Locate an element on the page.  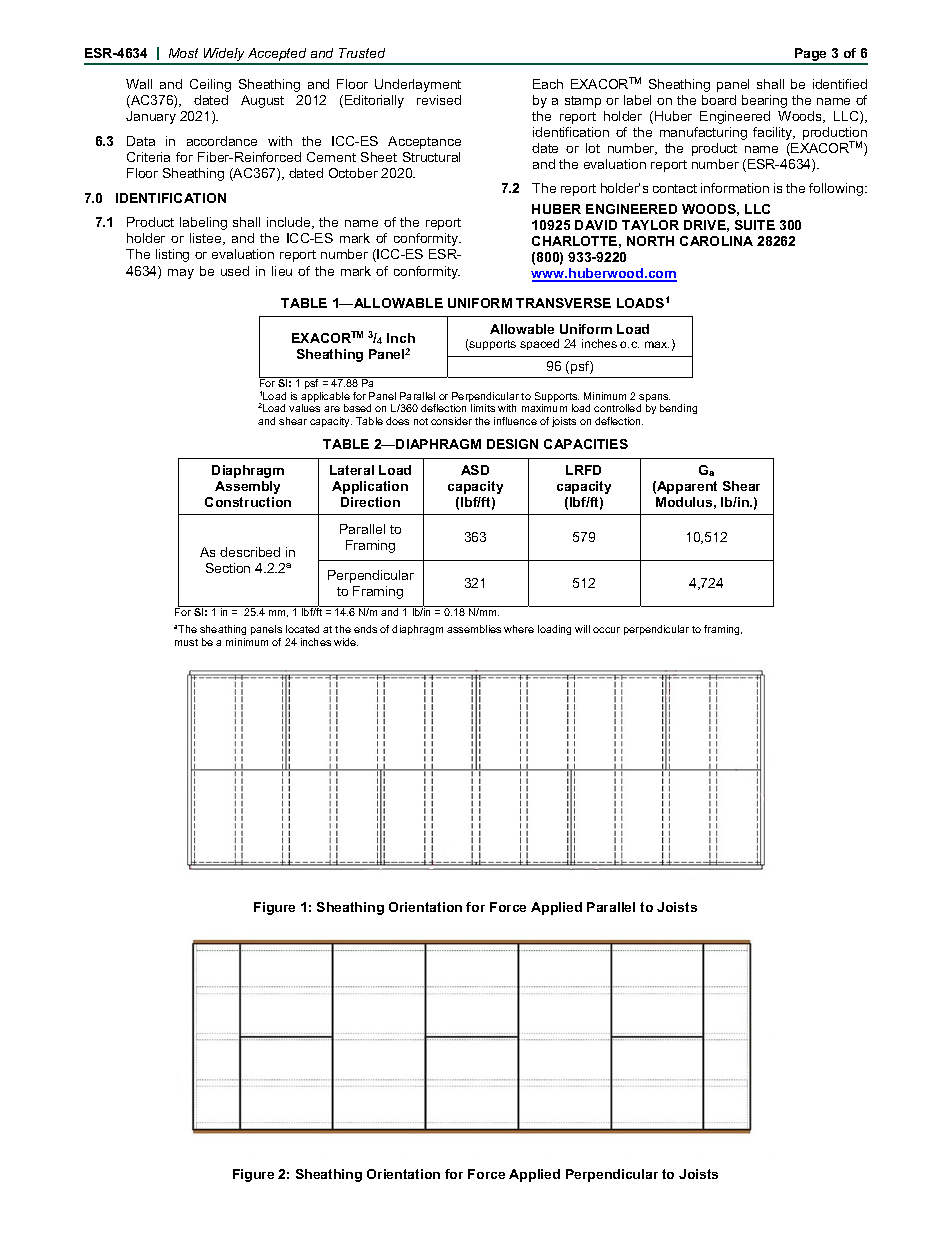
Each is located at coordinates (548, 84).
